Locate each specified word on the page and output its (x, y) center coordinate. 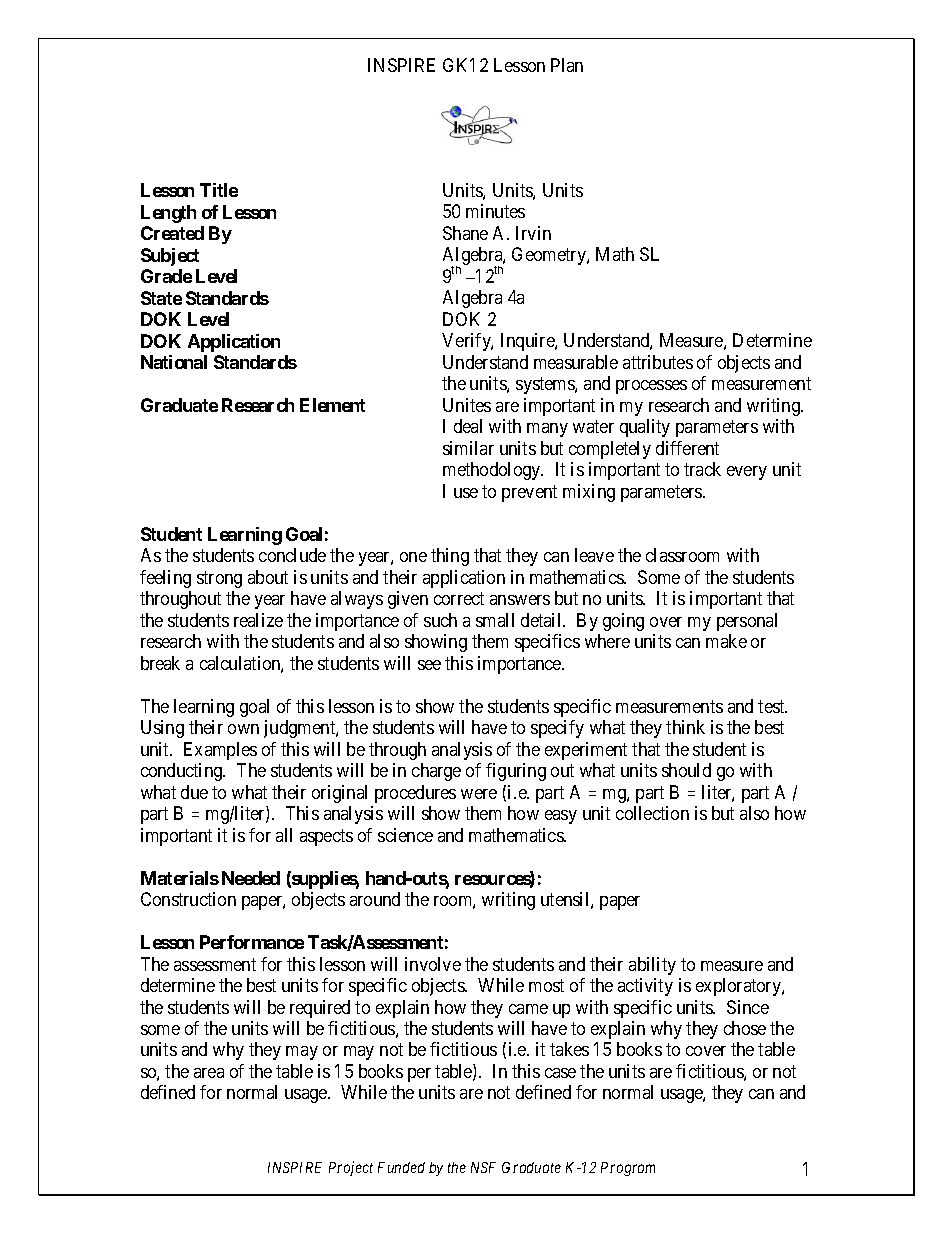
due (194, 792)
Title (219, 190)
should (686, 770)
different (687, 448)
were (479, 794)
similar (468, 448)
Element (332, 405)
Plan (567, 65)
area (209, 1073)
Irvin (533, 233)
